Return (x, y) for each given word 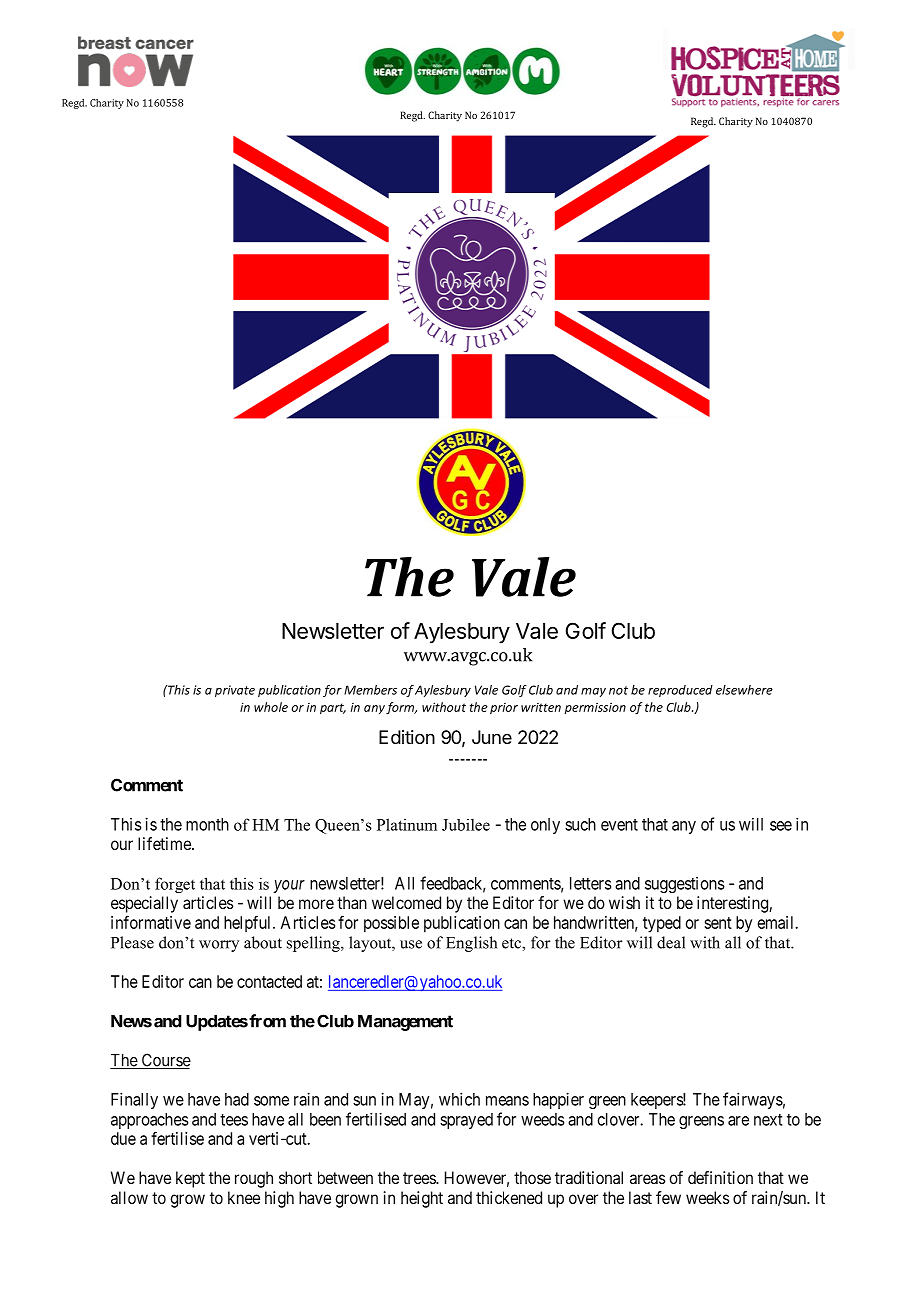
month (207, 824)
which (459, 1099)
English (471, 944)
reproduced (680, 691)
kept (190, 1179)
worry (219, 946)
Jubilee (466, 825)
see (781, 826)
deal (671, 942)
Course (165, 1061)
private (235, 691)
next (768, 1120)
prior (504, 708)
